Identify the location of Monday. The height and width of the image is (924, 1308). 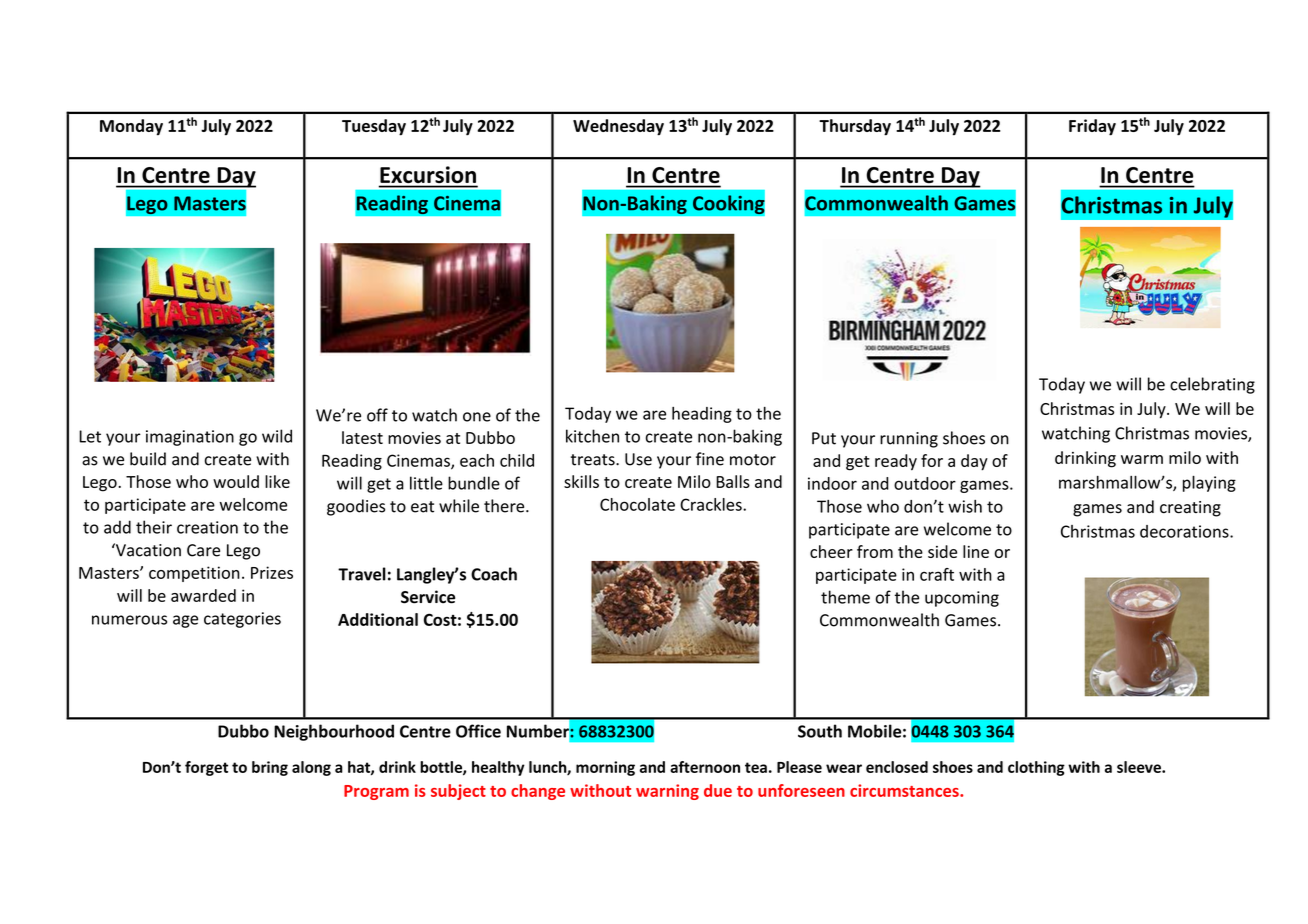
(131, 127).
